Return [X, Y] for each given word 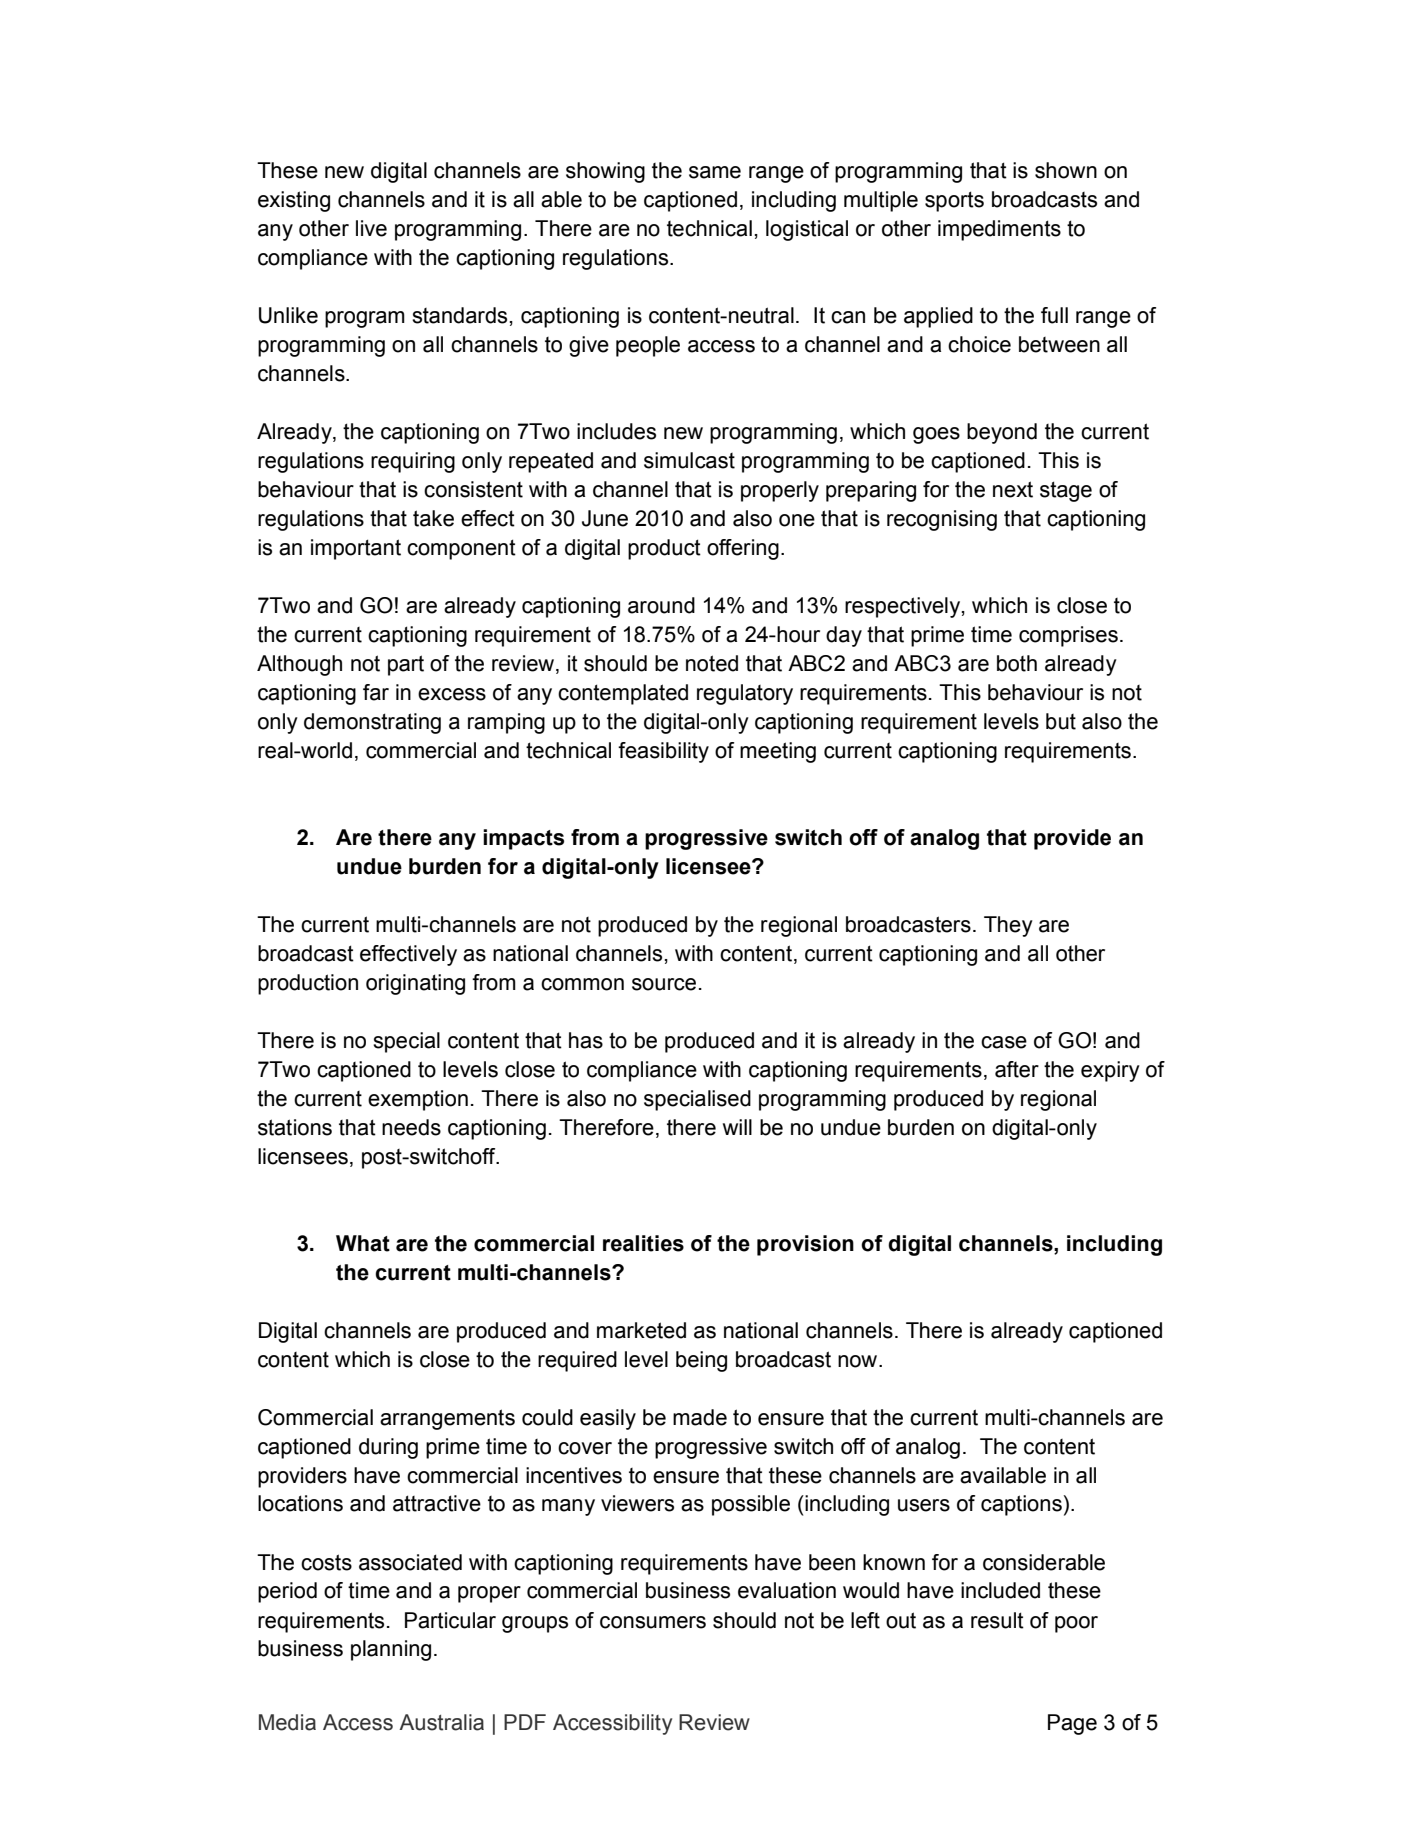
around [661, 605]
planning [391, 1650]
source [664, 984]
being [701, 1361]
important [356, 549]
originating [415, 984]
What [363, 1243]
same [715, 172]
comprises [1068, 636]
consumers [653, 1622]
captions [1021, 1505]
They [1008, 926]
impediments [999, 230]
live [371, 228]
